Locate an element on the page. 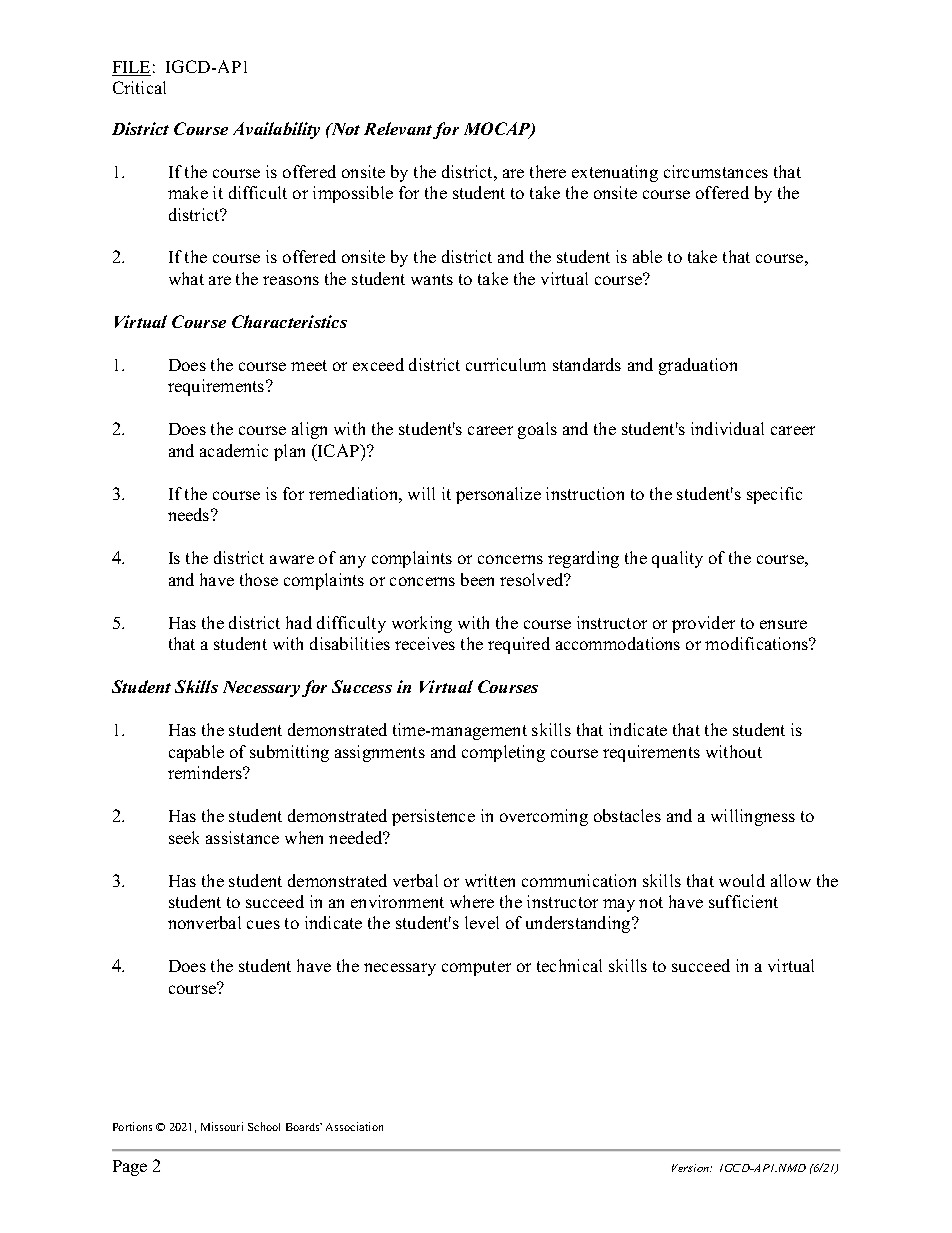 The height and width of the document is (1233, 952). academic is located at coordinates (234, 450).
